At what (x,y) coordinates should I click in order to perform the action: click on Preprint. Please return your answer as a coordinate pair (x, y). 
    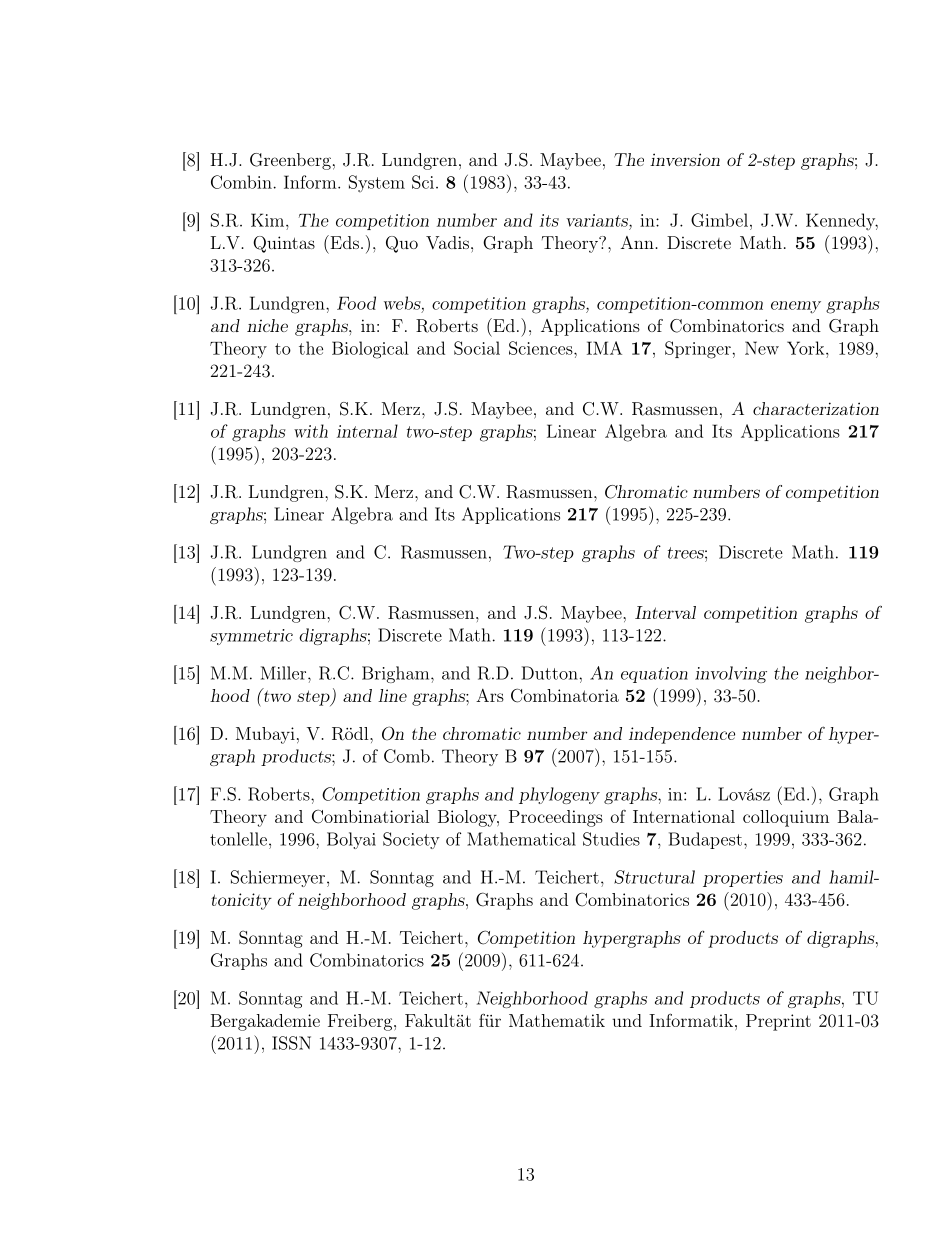
    Looking at the image, I should click on (778, 1022).
